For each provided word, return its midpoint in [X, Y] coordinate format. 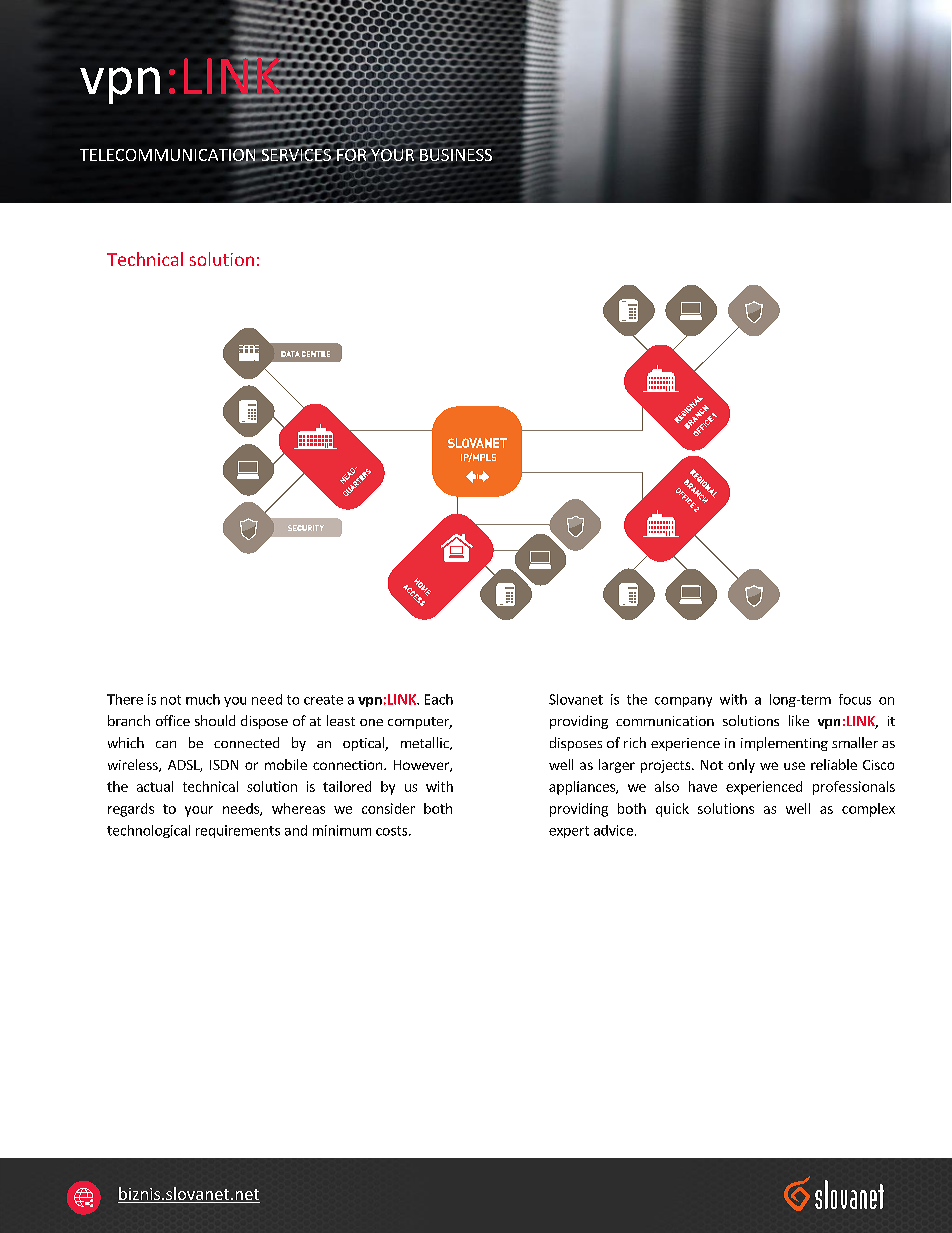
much [203, 699]
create [323, 700]
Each [439, 699]
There [125, 699]
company [683, 702]
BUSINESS [455, 155]
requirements [238, 831]
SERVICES [296, 154]
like [799, 720]
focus [855, 699]
